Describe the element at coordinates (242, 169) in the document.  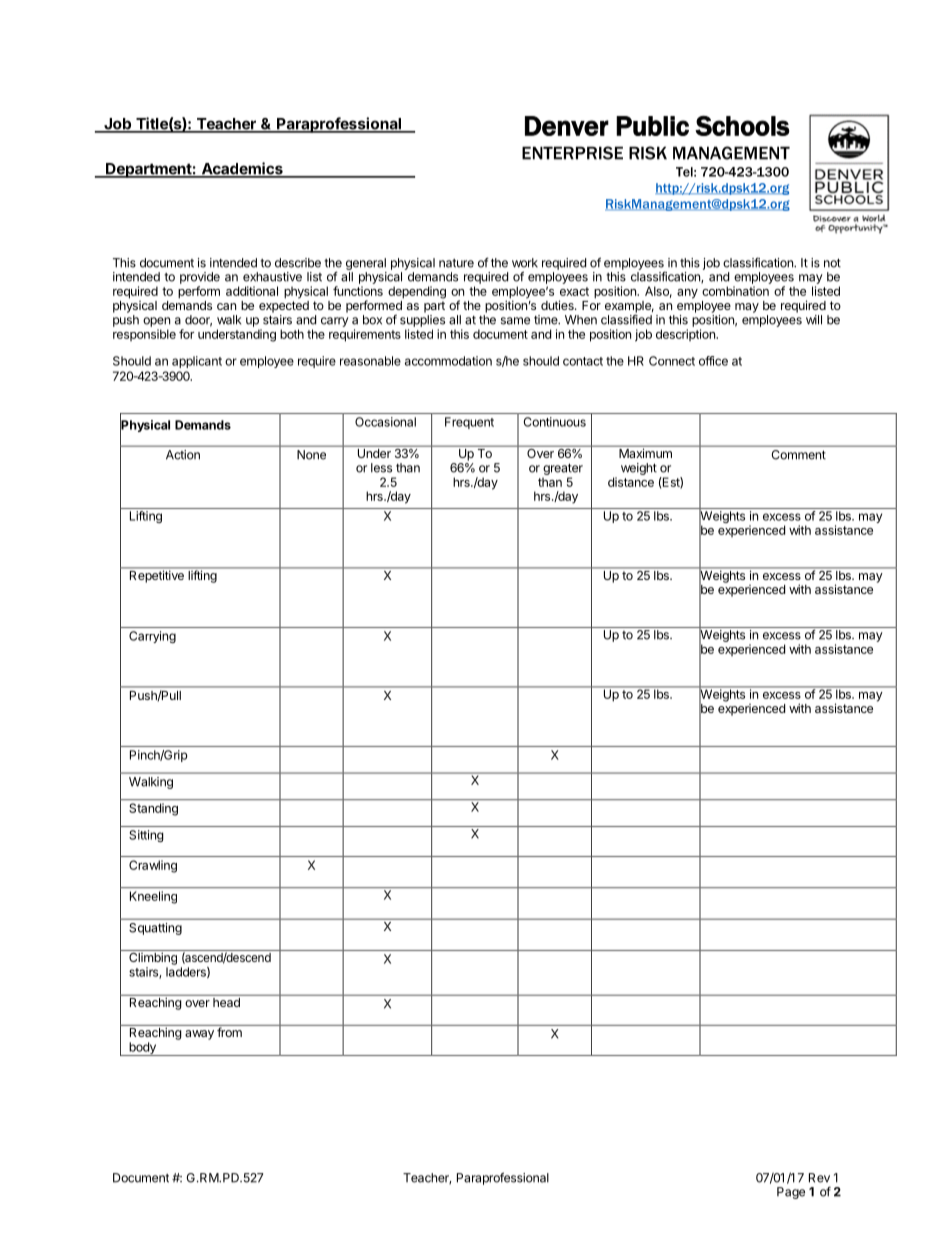
I see `Academics` at that location.
